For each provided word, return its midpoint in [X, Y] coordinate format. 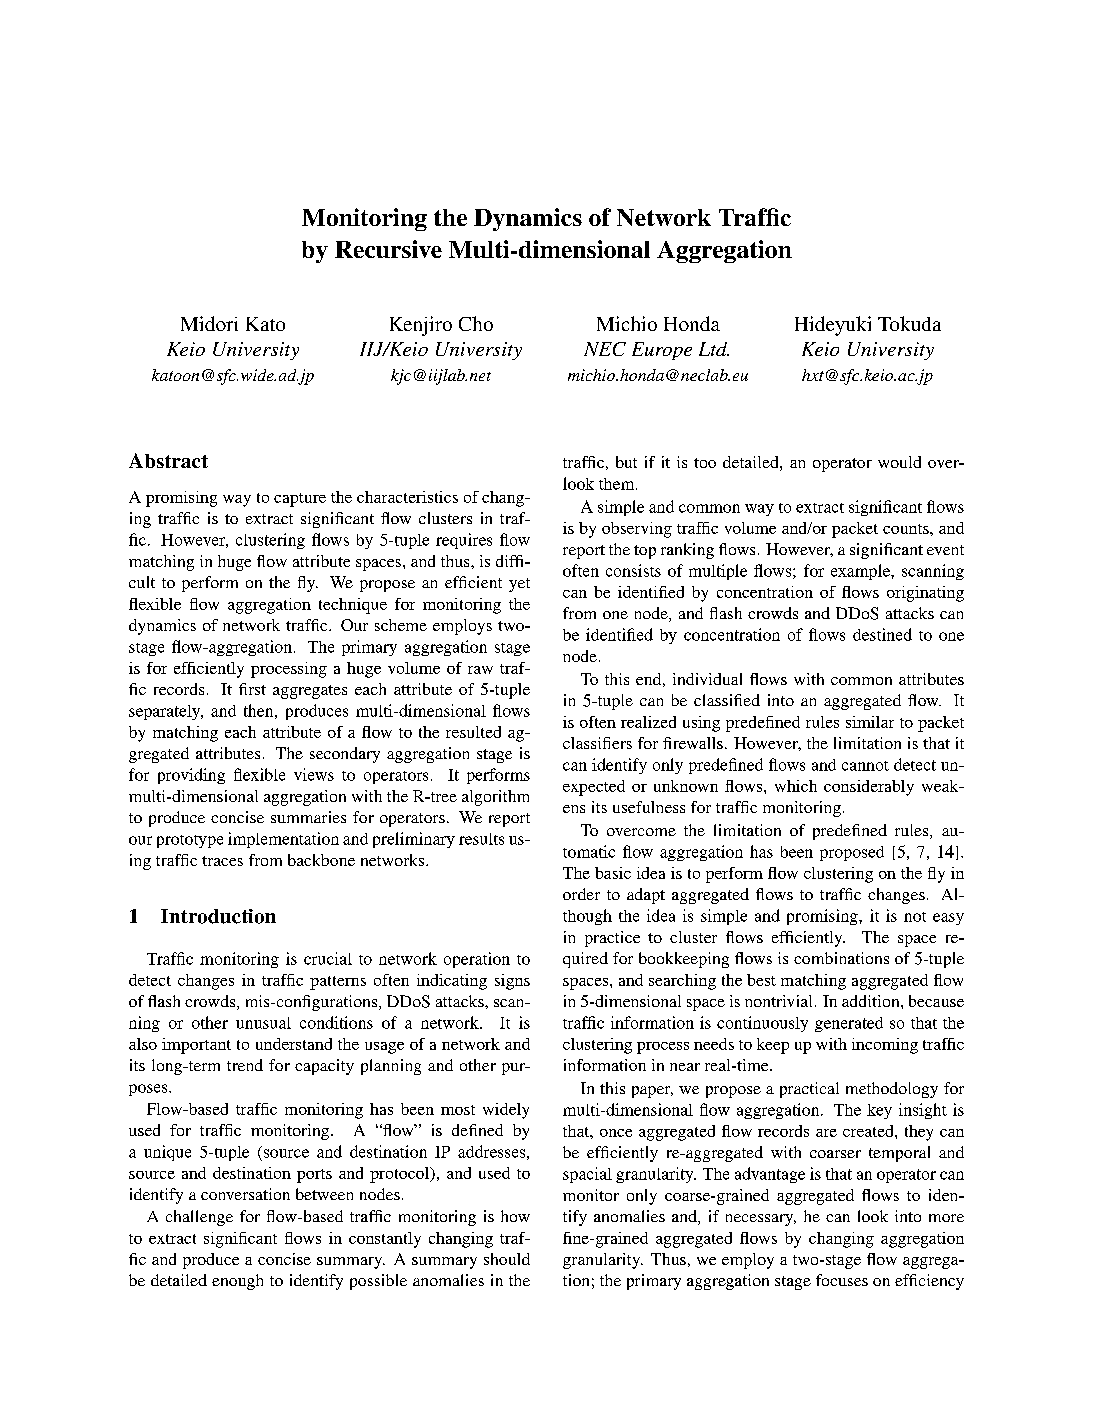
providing [191, 776]
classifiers [597, 743]
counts [907, 529]
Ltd [714, 349]
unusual [263, 1023]
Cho [476, 323]
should [507, 1259]
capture [300, 500]
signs [512, 982]
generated [849, 1024]
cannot [865, 766]
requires [464, 541]
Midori [209, 323]
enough [237, 1282]
